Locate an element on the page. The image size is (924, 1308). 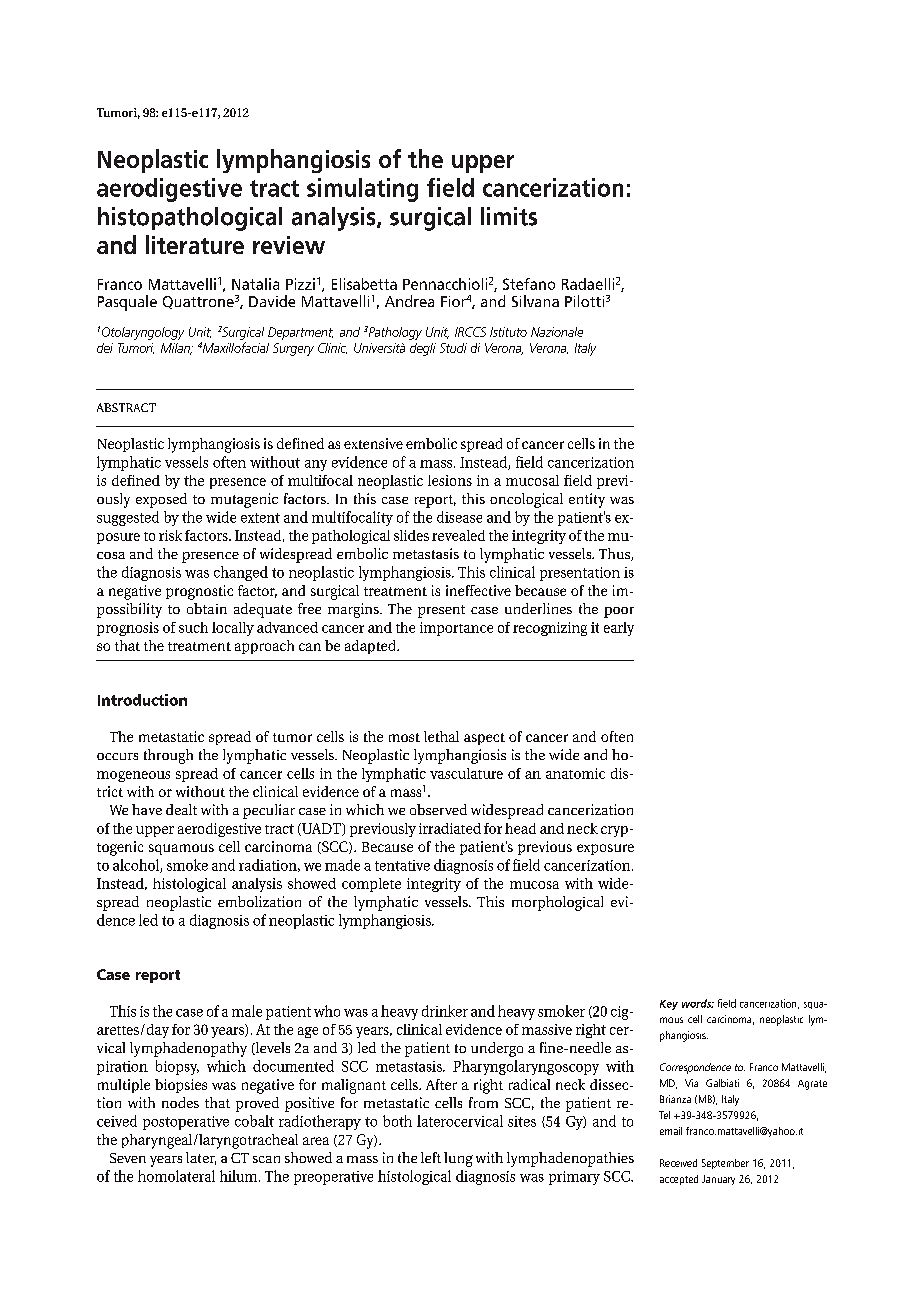
early is located at coordinates (619, 629).
